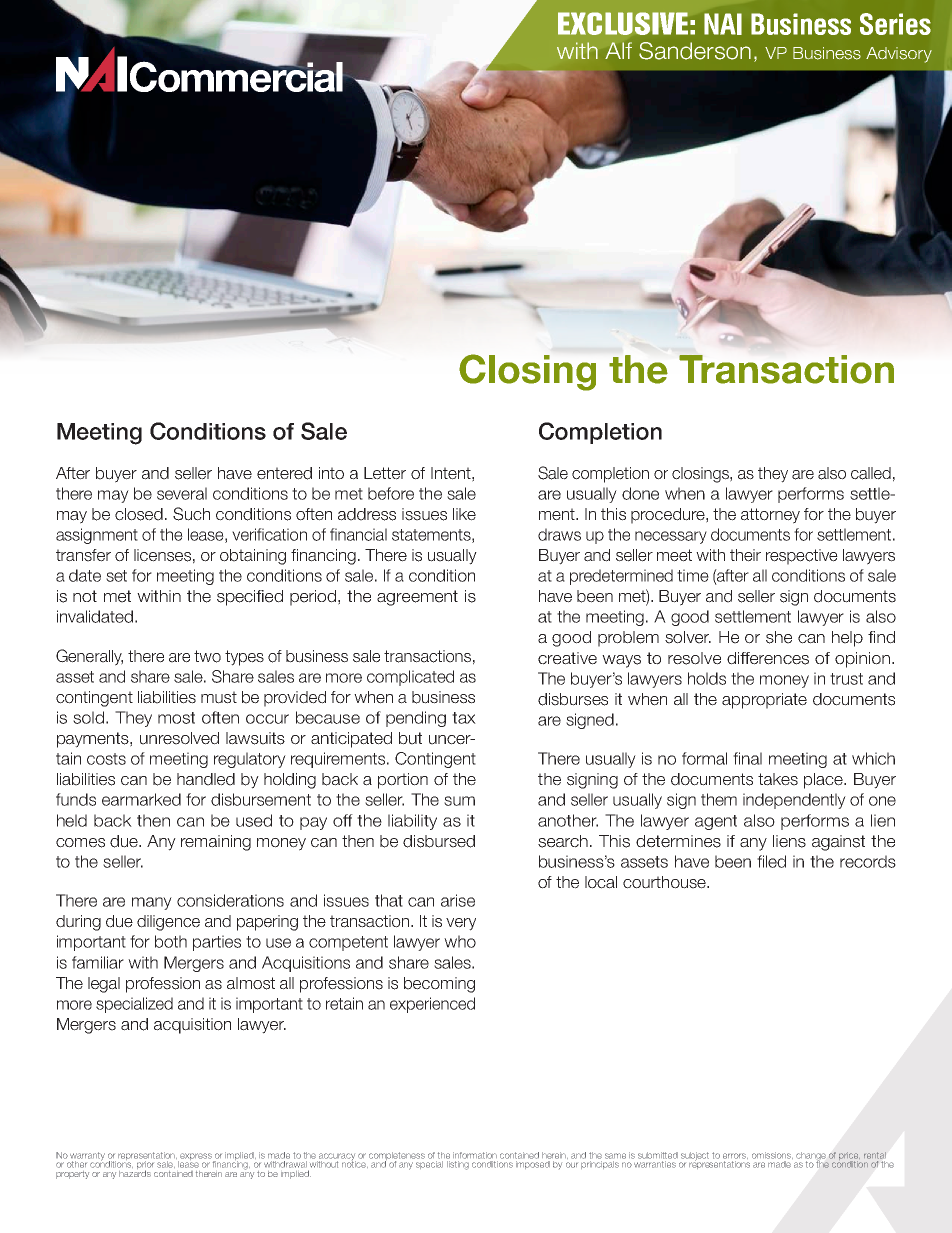 Image resolution: width=952 pixels, height=1233 pixels. Describe the element at coordinates (250, 598) in the document. I see `specified` at that location.
